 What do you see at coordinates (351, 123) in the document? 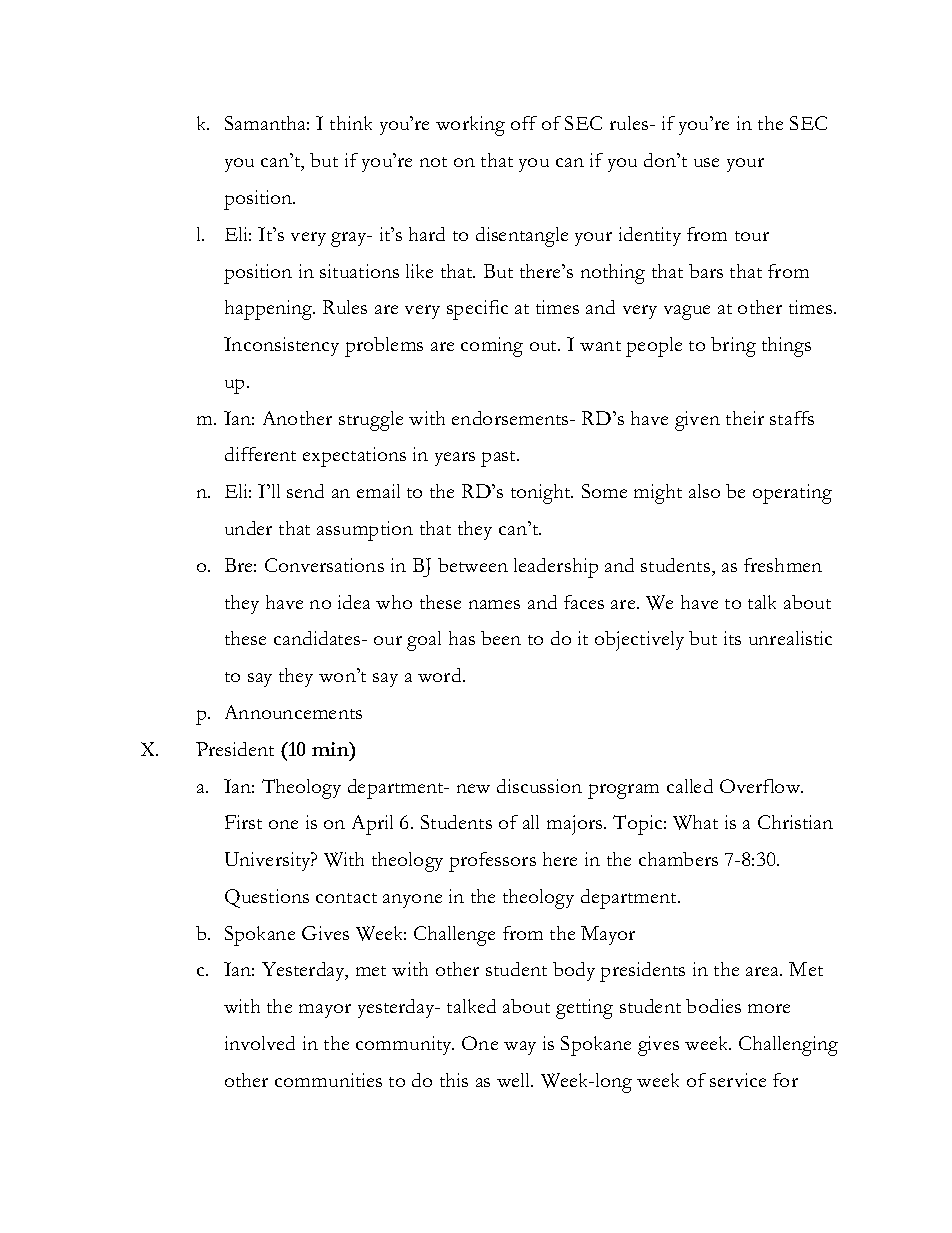
I see `think` at bounding box center [351, 123].
